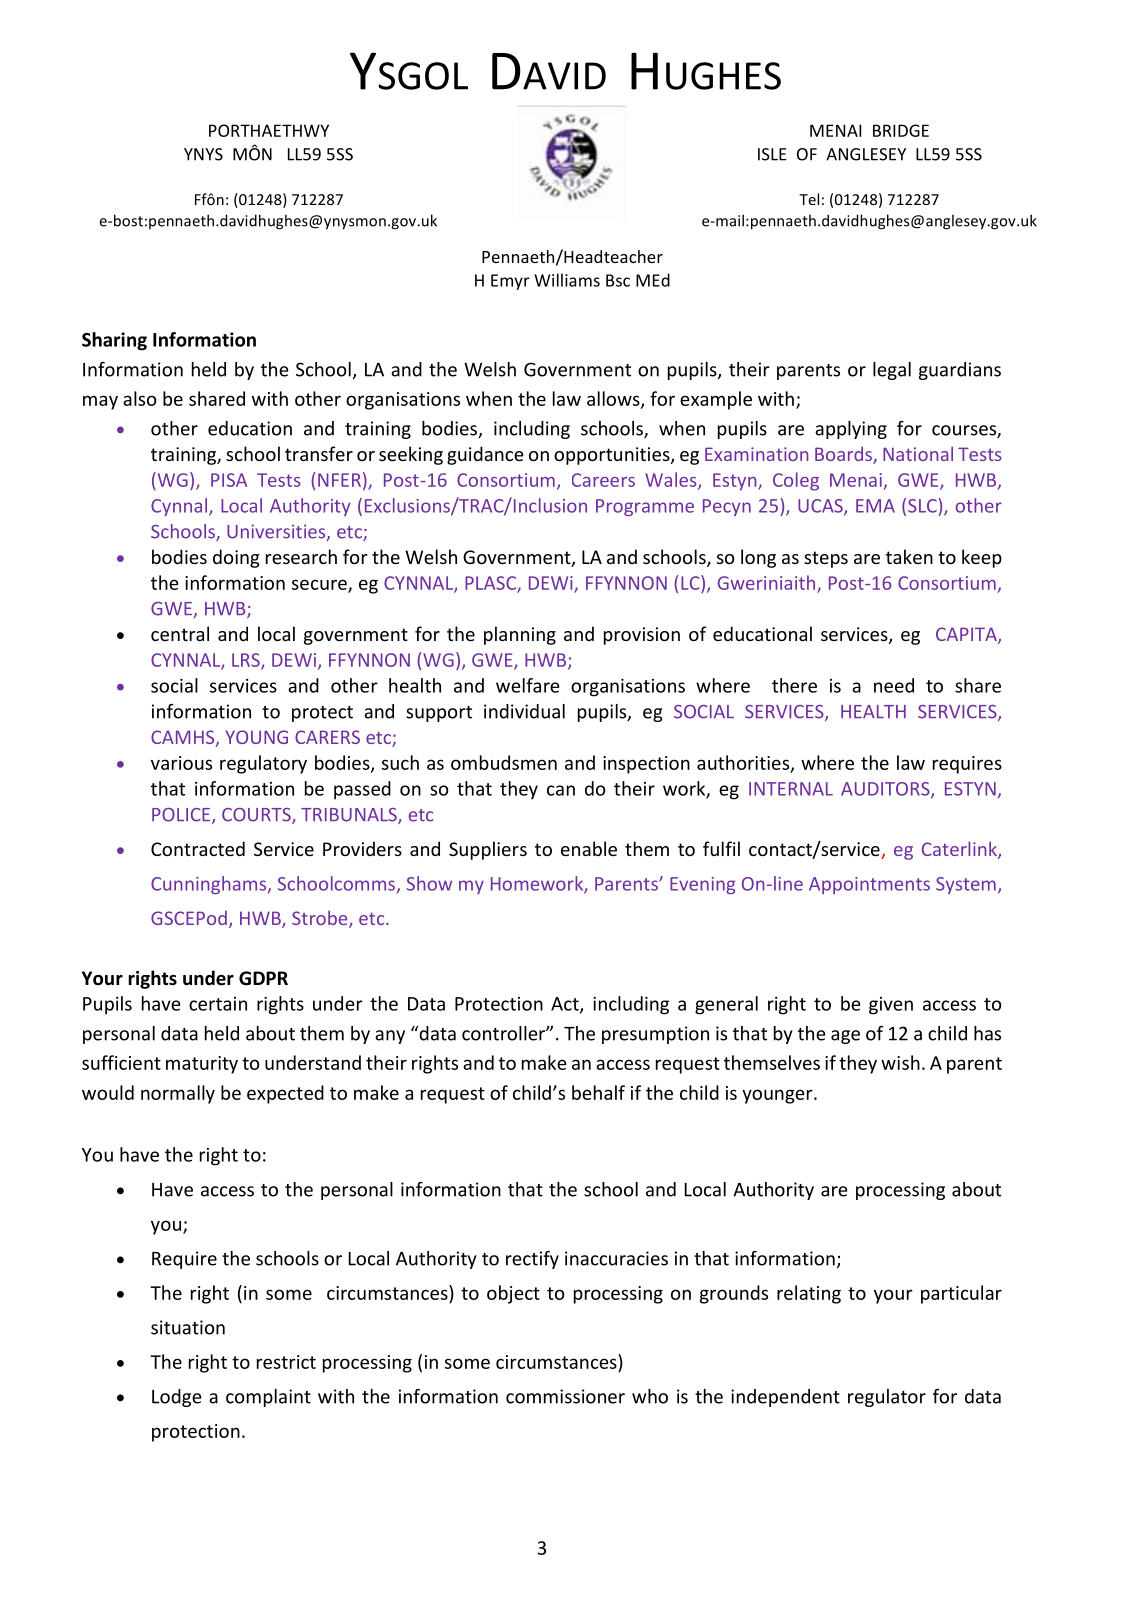 The height and width of the screenshot is (1613, 1140). I want to click on Sharing, so click(114, 341).
